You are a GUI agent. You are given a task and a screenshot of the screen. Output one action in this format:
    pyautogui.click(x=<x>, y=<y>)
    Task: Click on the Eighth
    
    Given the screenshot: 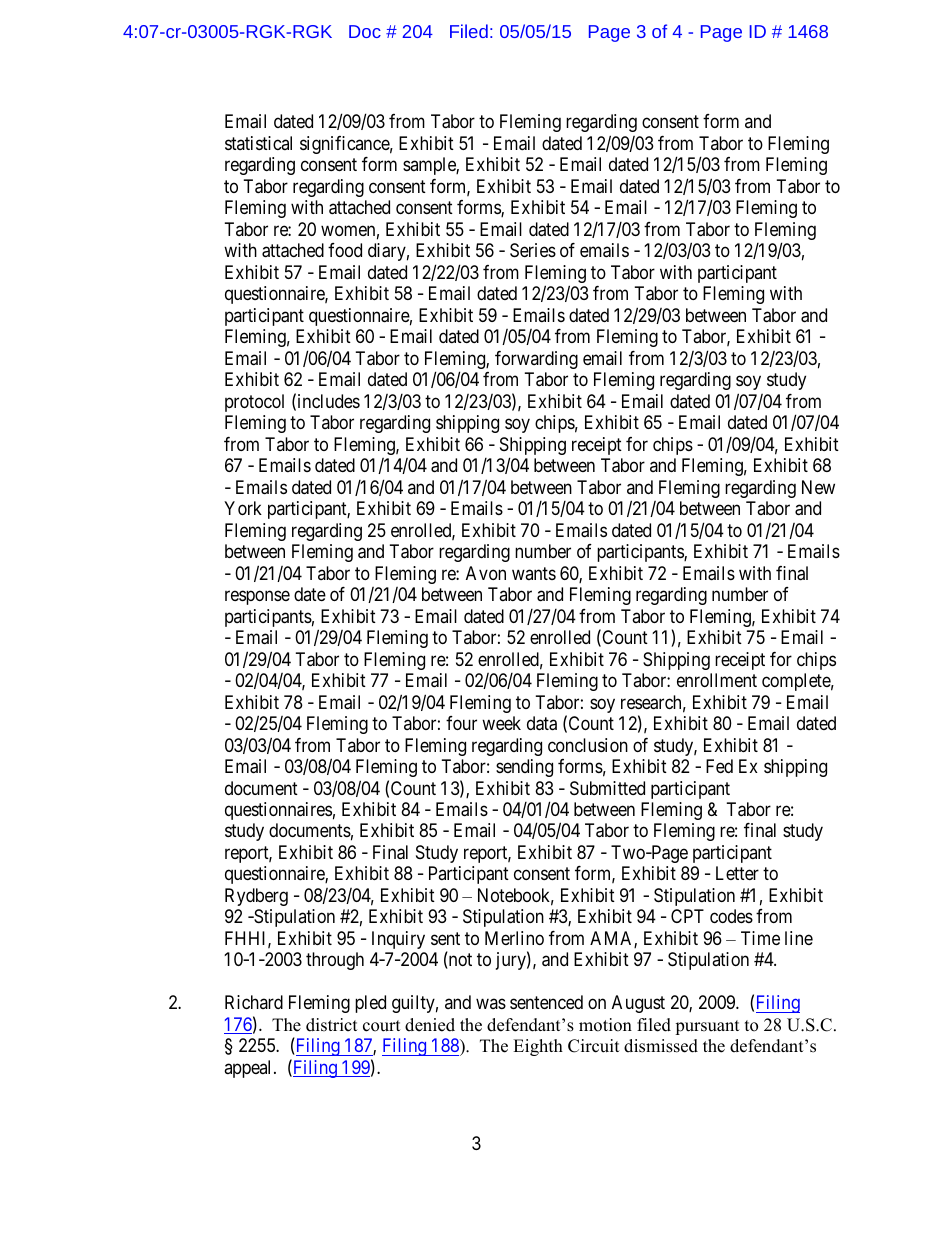 What is the action you would take?
    pyautogui.click(x=538, y=1047)
